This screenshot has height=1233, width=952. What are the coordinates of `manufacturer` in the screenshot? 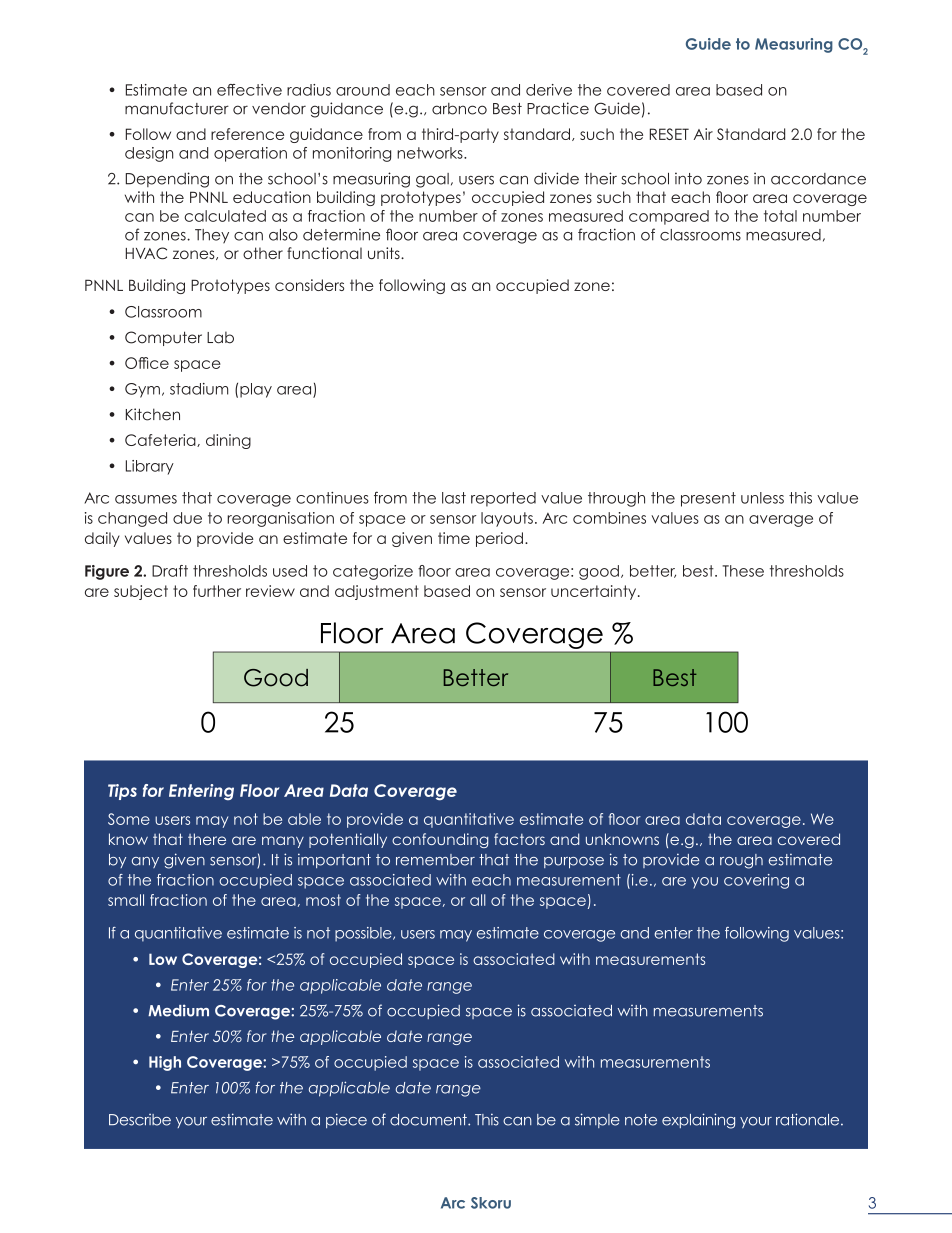 It's located at (177, 108).
